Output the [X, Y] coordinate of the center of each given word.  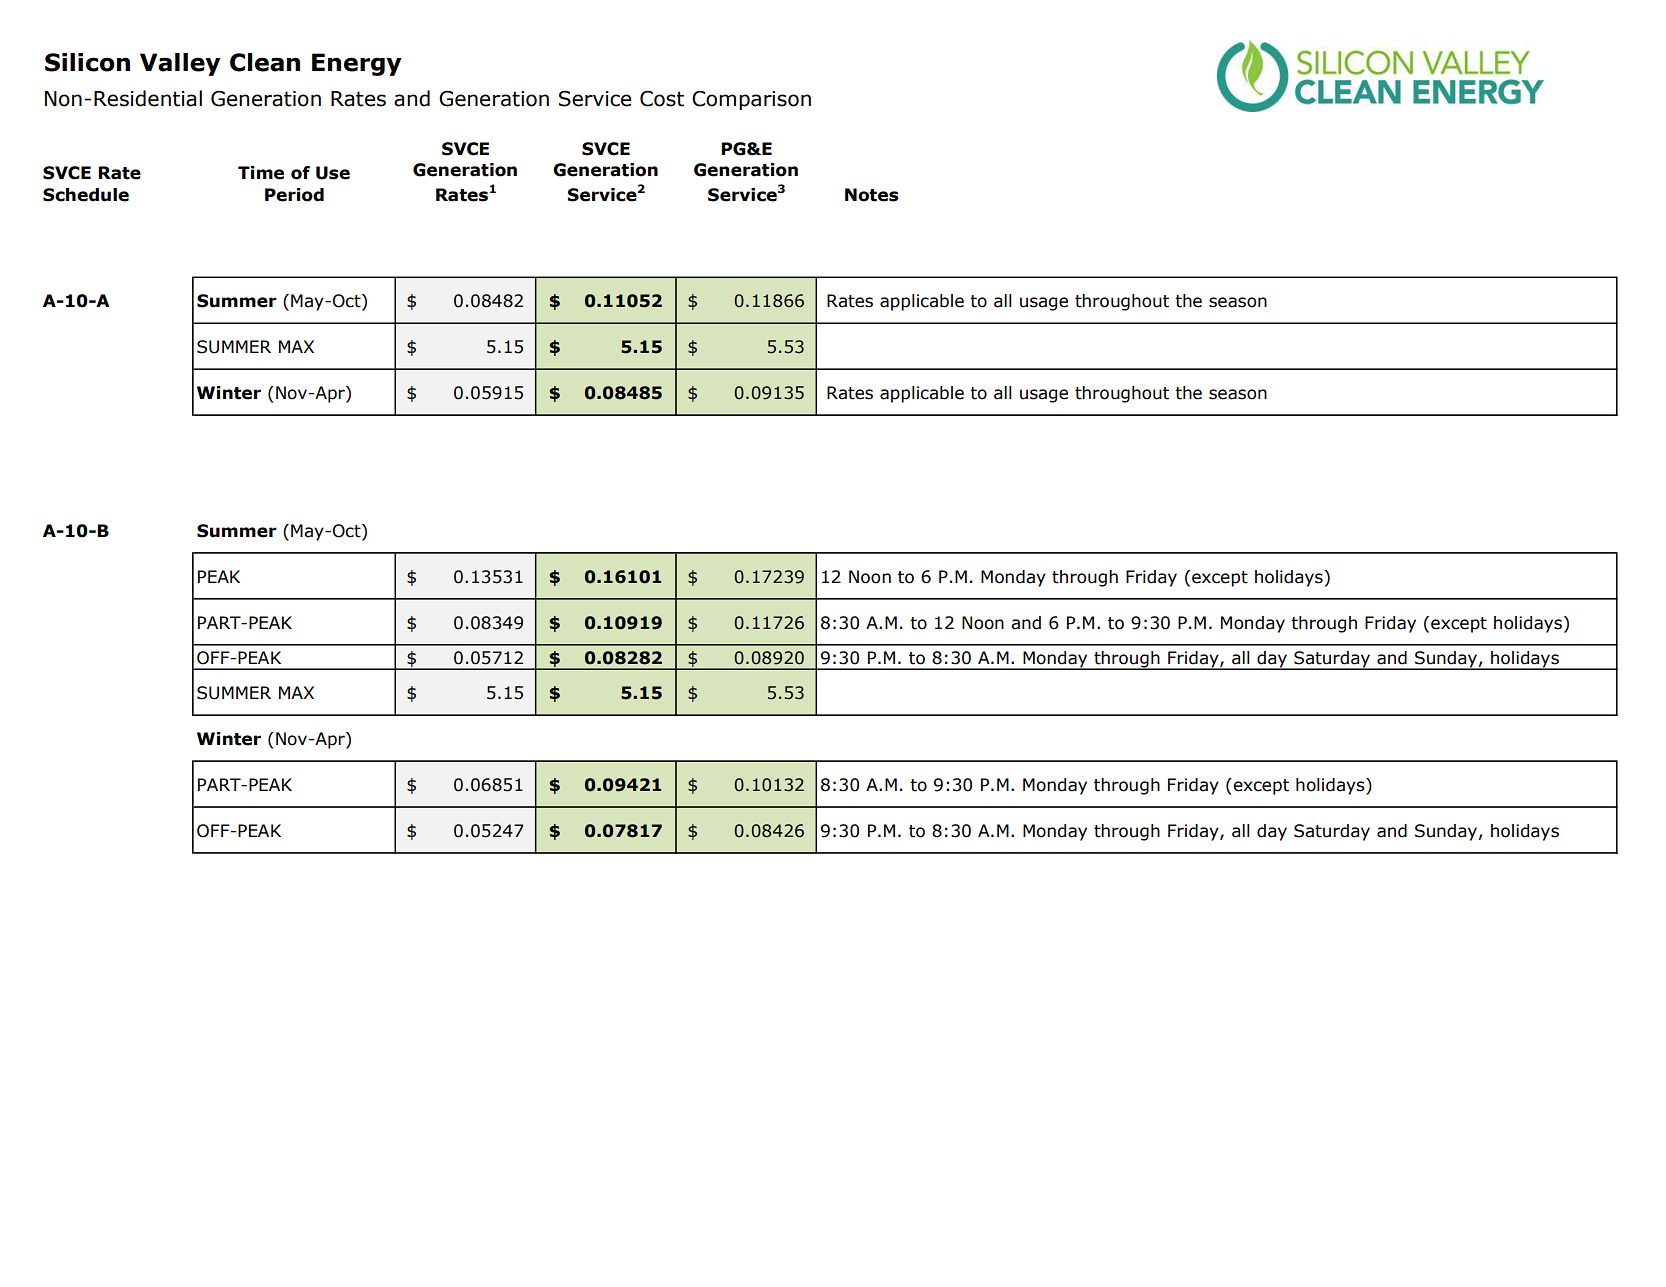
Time [261, 173]
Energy [357, 64]
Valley [180, 64]
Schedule [86, 195]
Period [294, 195]
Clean [265, 62]
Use [333, 173]
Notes [872, 195]
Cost [662, 99]
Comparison [751, 100]
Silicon [87, 62]
